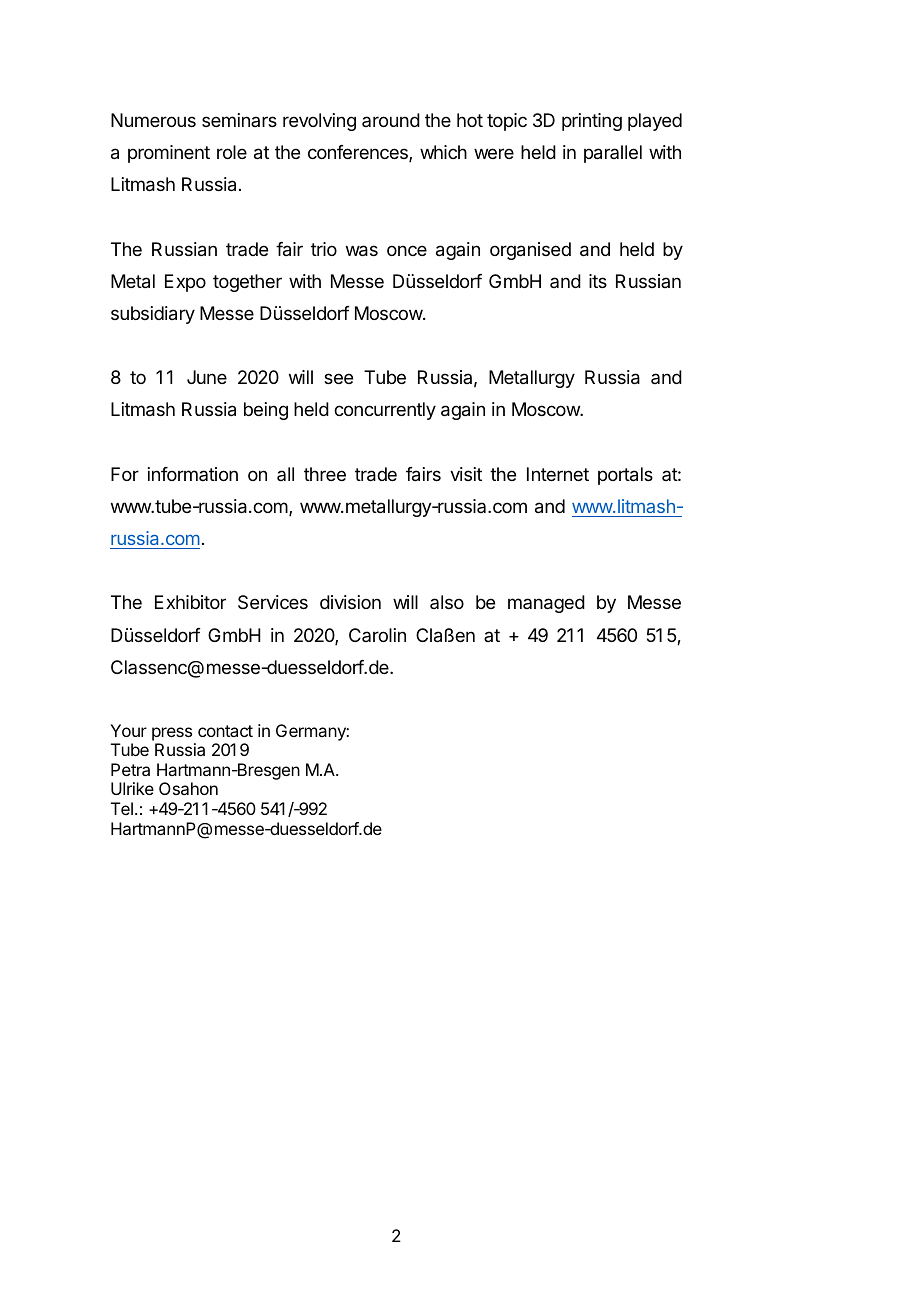  Describe the element at coordinates (391, 120) in the page. I see `around` at that location.
